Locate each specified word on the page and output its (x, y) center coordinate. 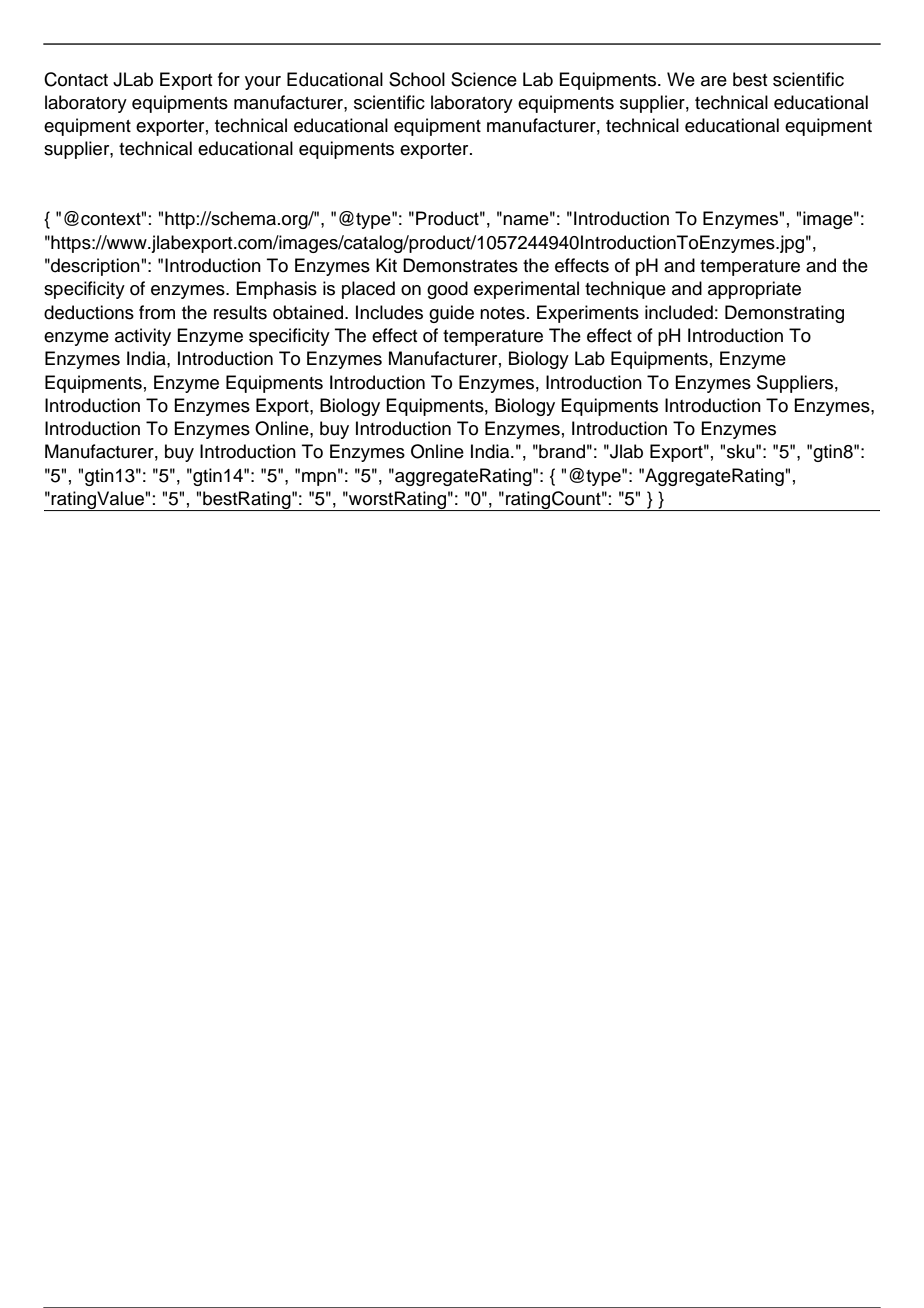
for (229, 79)
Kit (386, 265)
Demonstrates (460, 265)
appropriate (754, 290)
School (417, 79)
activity (143, 337)
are (714, 81)
